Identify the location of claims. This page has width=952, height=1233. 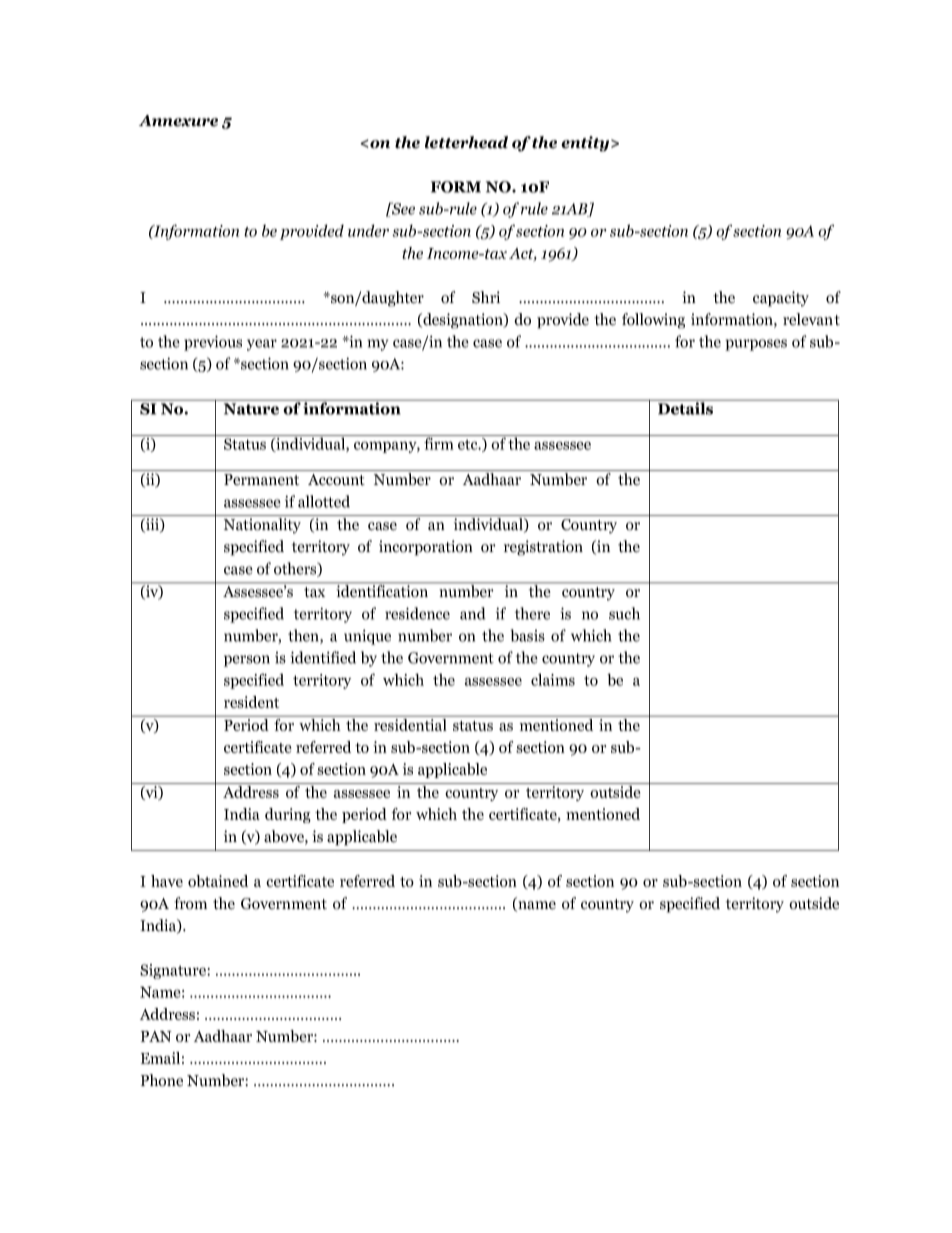
(553, 679).
